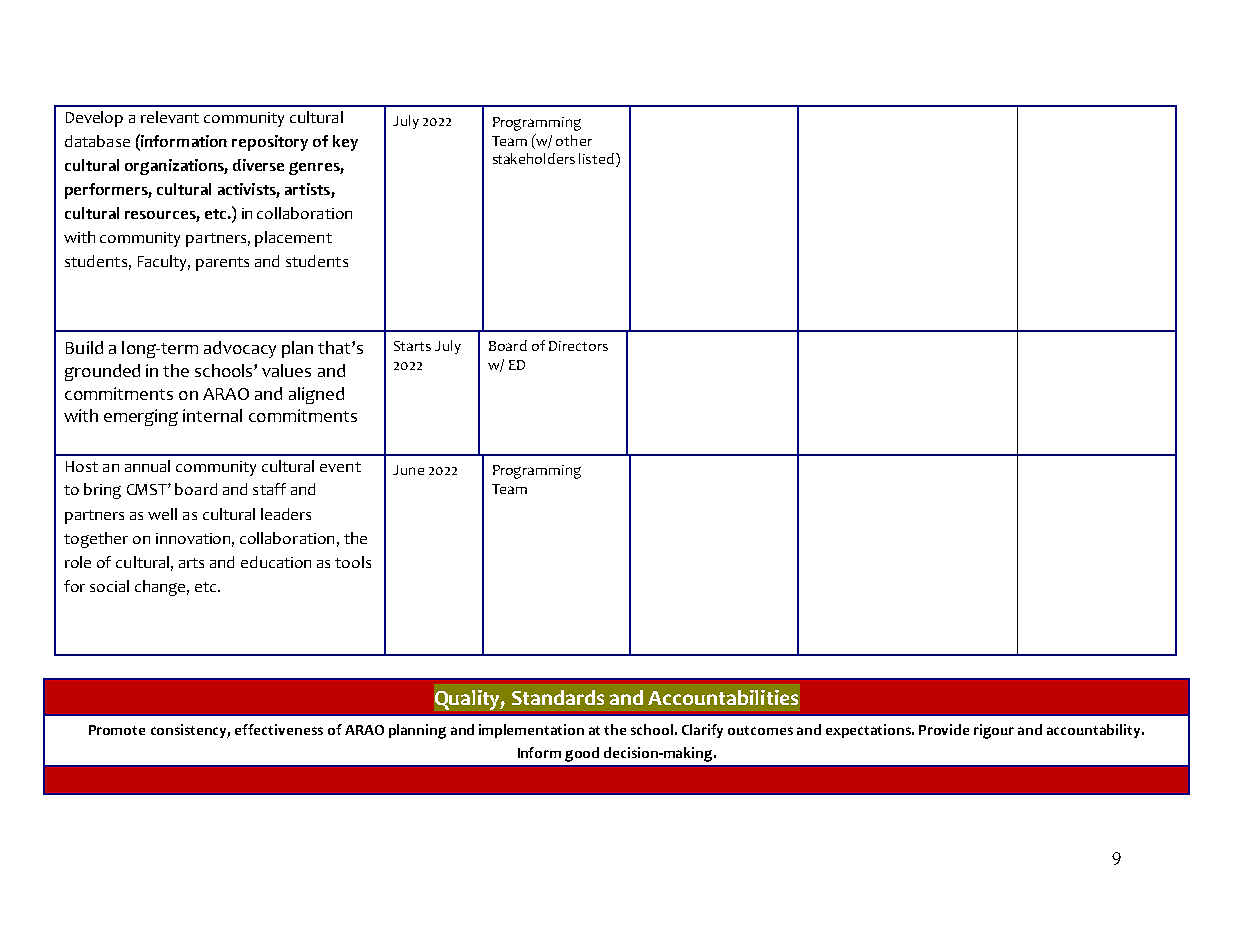  What do you see at coordinates (578, 346) in the image?
I see `Directors` at bounding box center [578, 346].
